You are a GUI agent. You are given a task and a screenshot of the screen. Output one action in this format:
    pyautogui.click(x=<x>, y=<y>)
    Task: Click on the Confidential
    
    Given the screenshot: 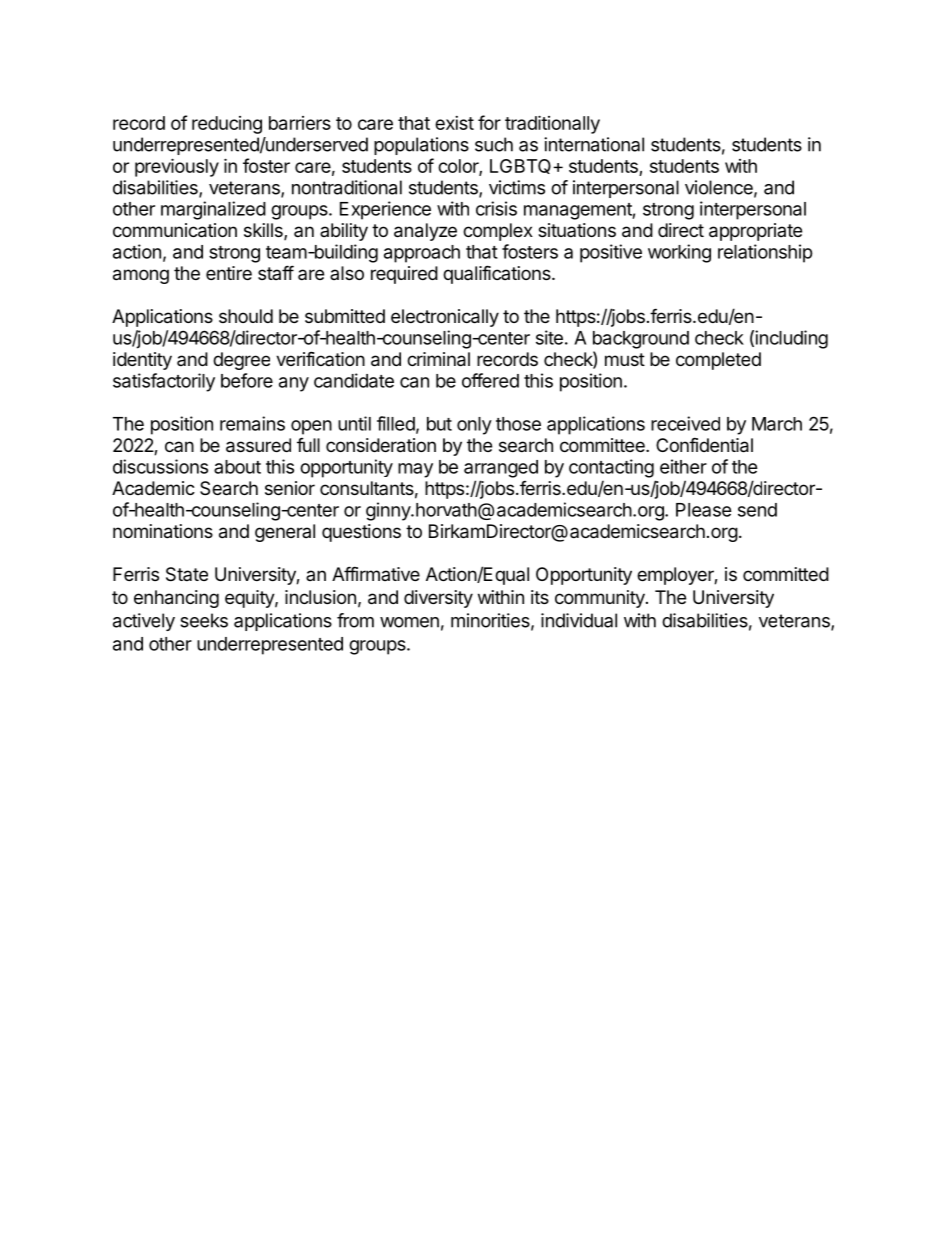 What is the action you would take?
    pyautogui.click(x=704, y=445)
